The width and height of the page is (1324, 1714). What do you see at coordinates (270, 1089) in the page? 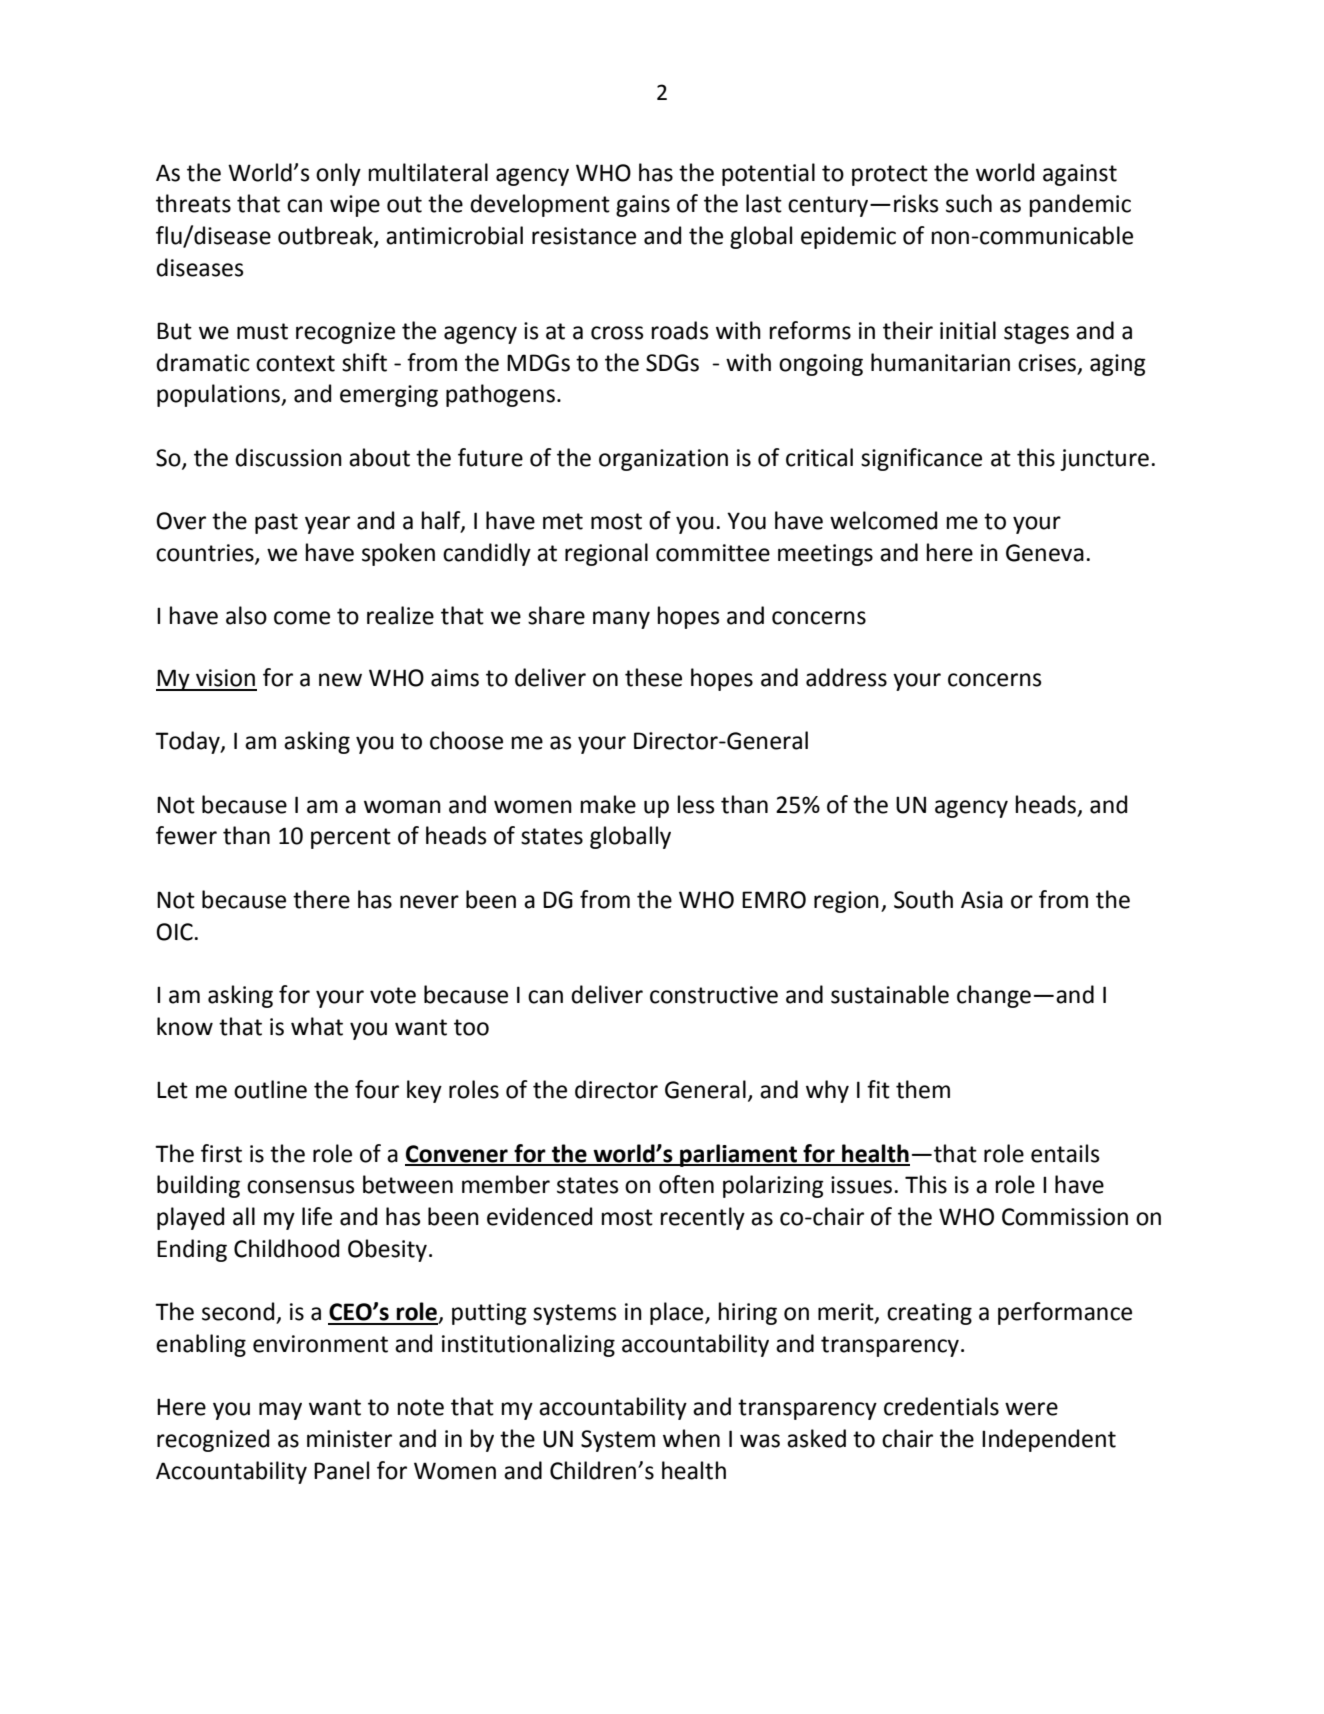
I see `outline` at bounding box center [270, 1089].
